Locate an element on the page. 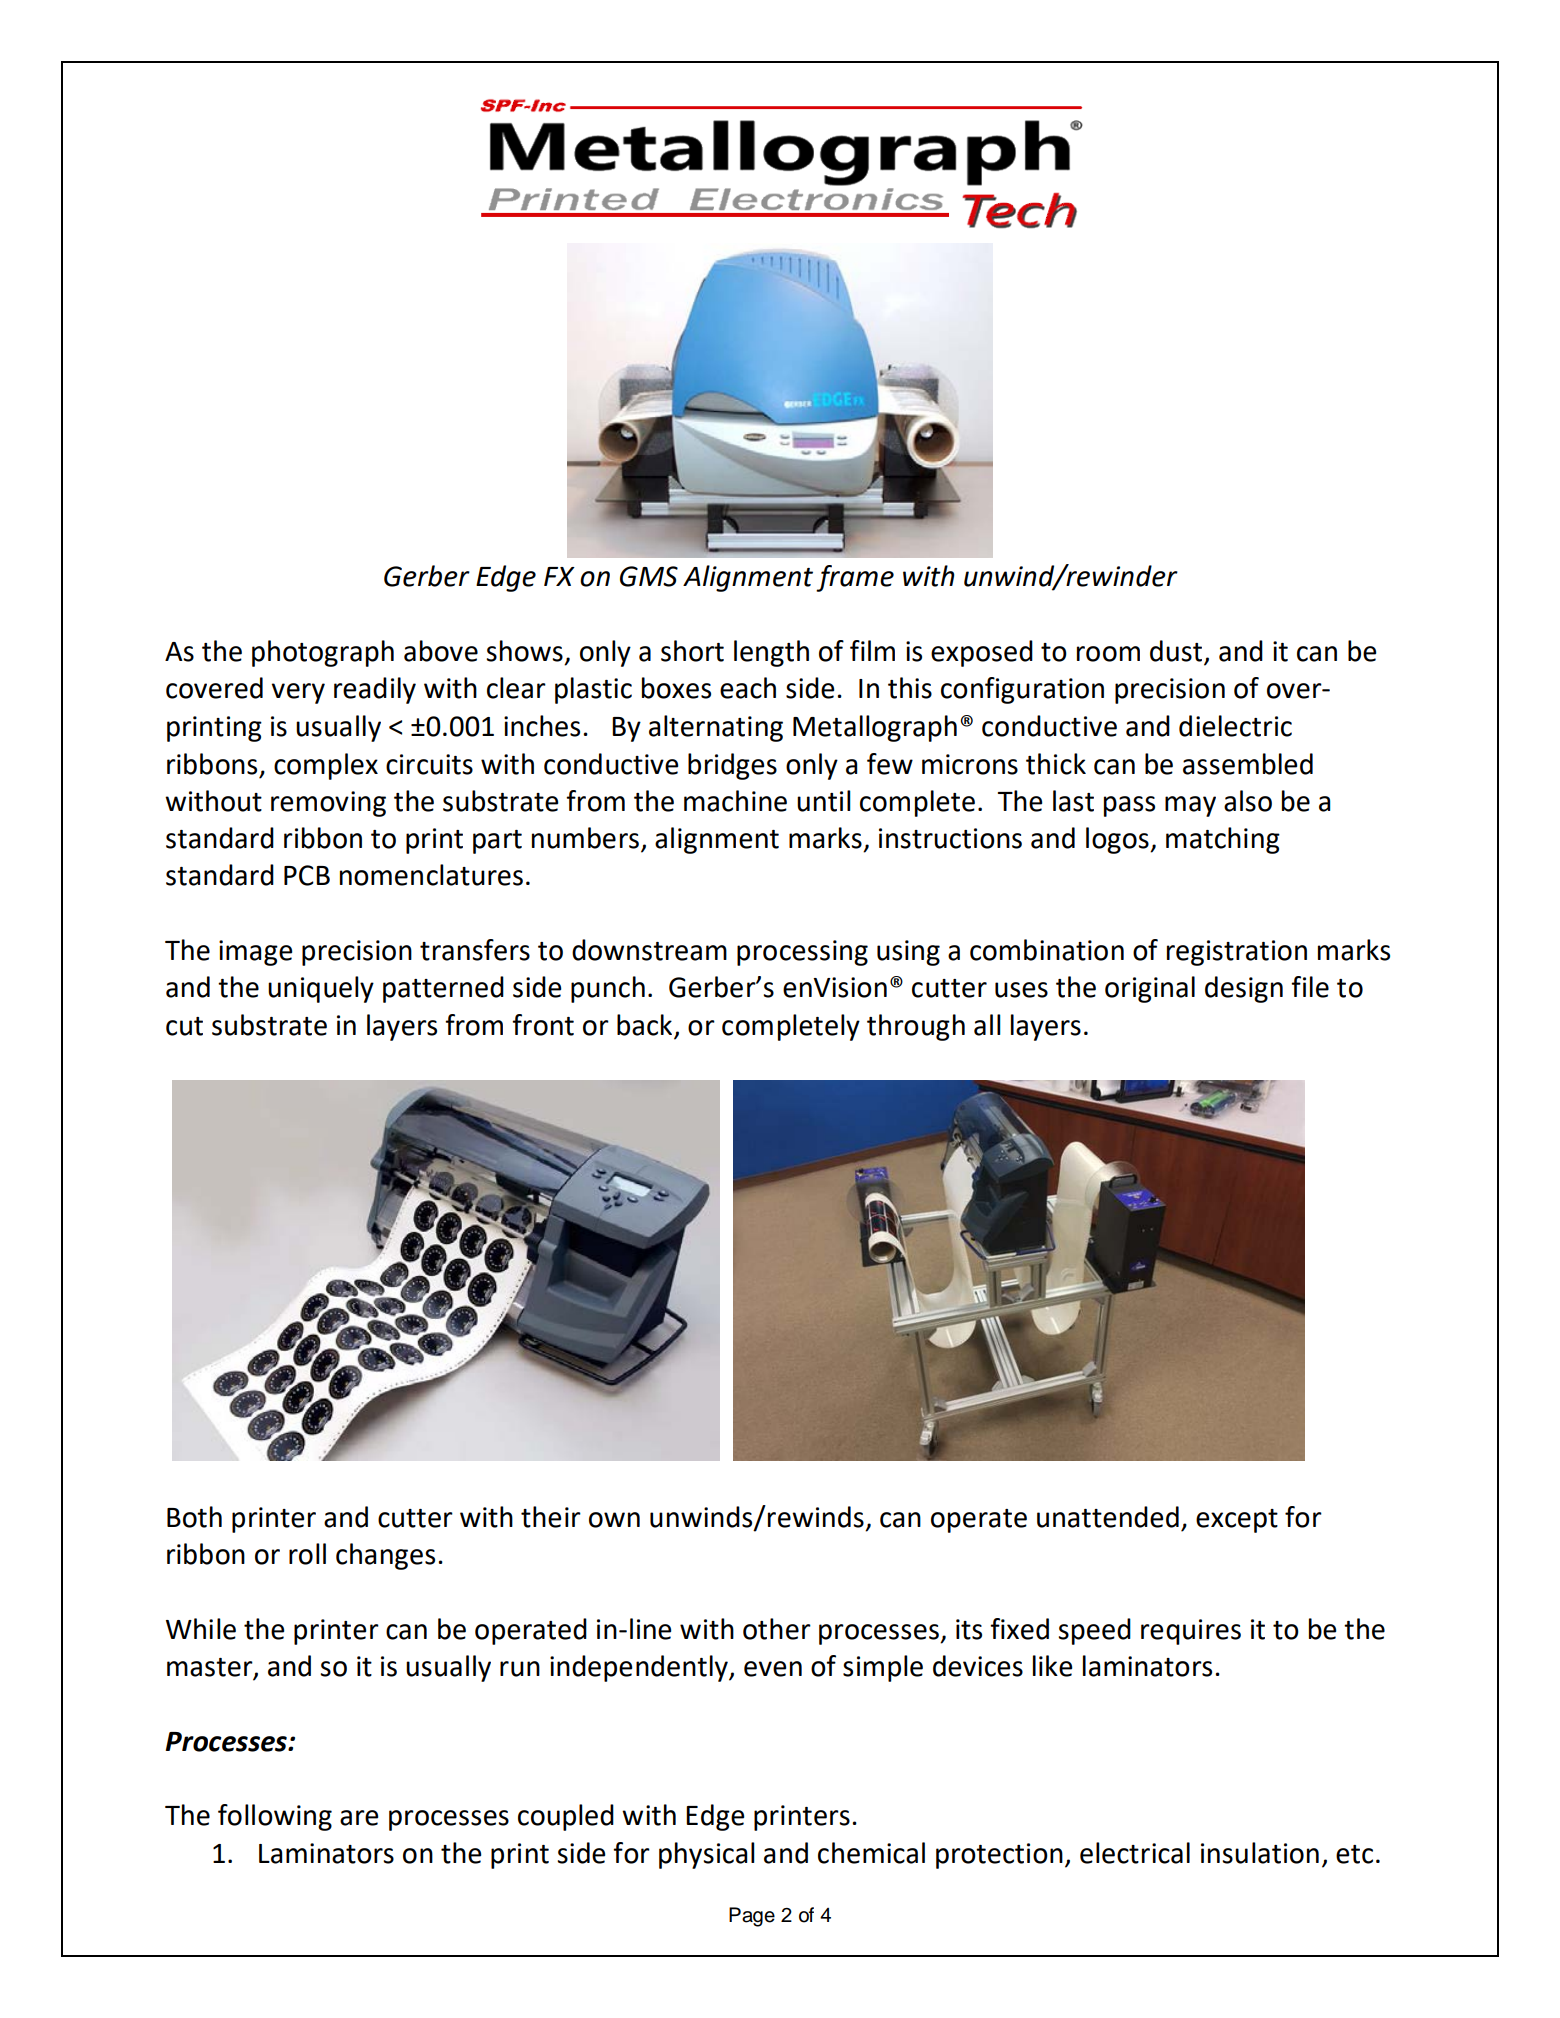 The height and width of the document is (2018, 1560). image is located at coordinates (255, 953).
